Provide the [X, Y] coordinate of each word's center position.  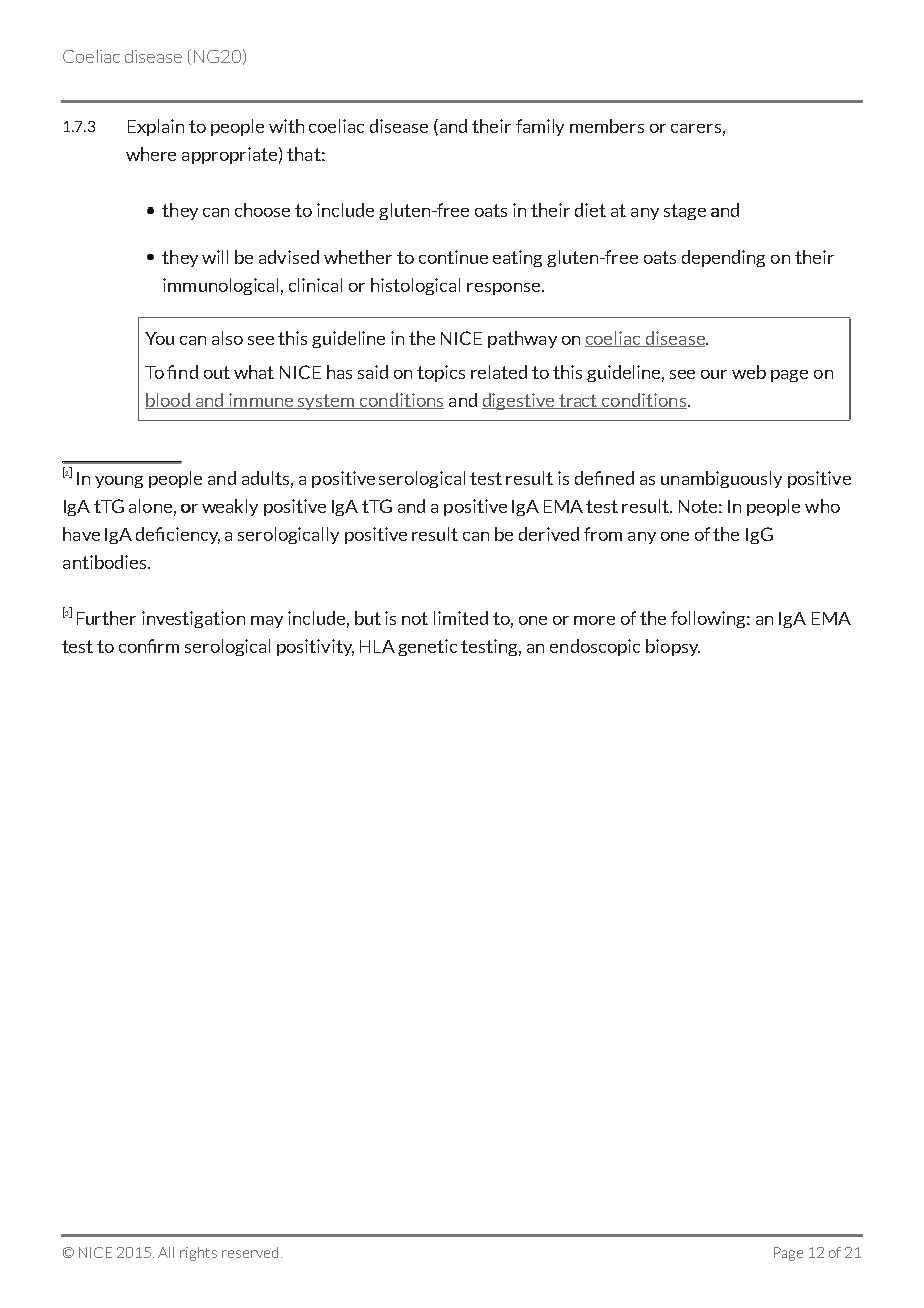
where [151, 154]
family [540, 127]
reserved [250, 1252]
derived [549, 534]
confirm [149, 646]
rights [198, 1254]
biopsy [673, 647]
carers [696, 128]
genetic [427, 647]
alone [150, 506]
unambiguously [721, 479]
